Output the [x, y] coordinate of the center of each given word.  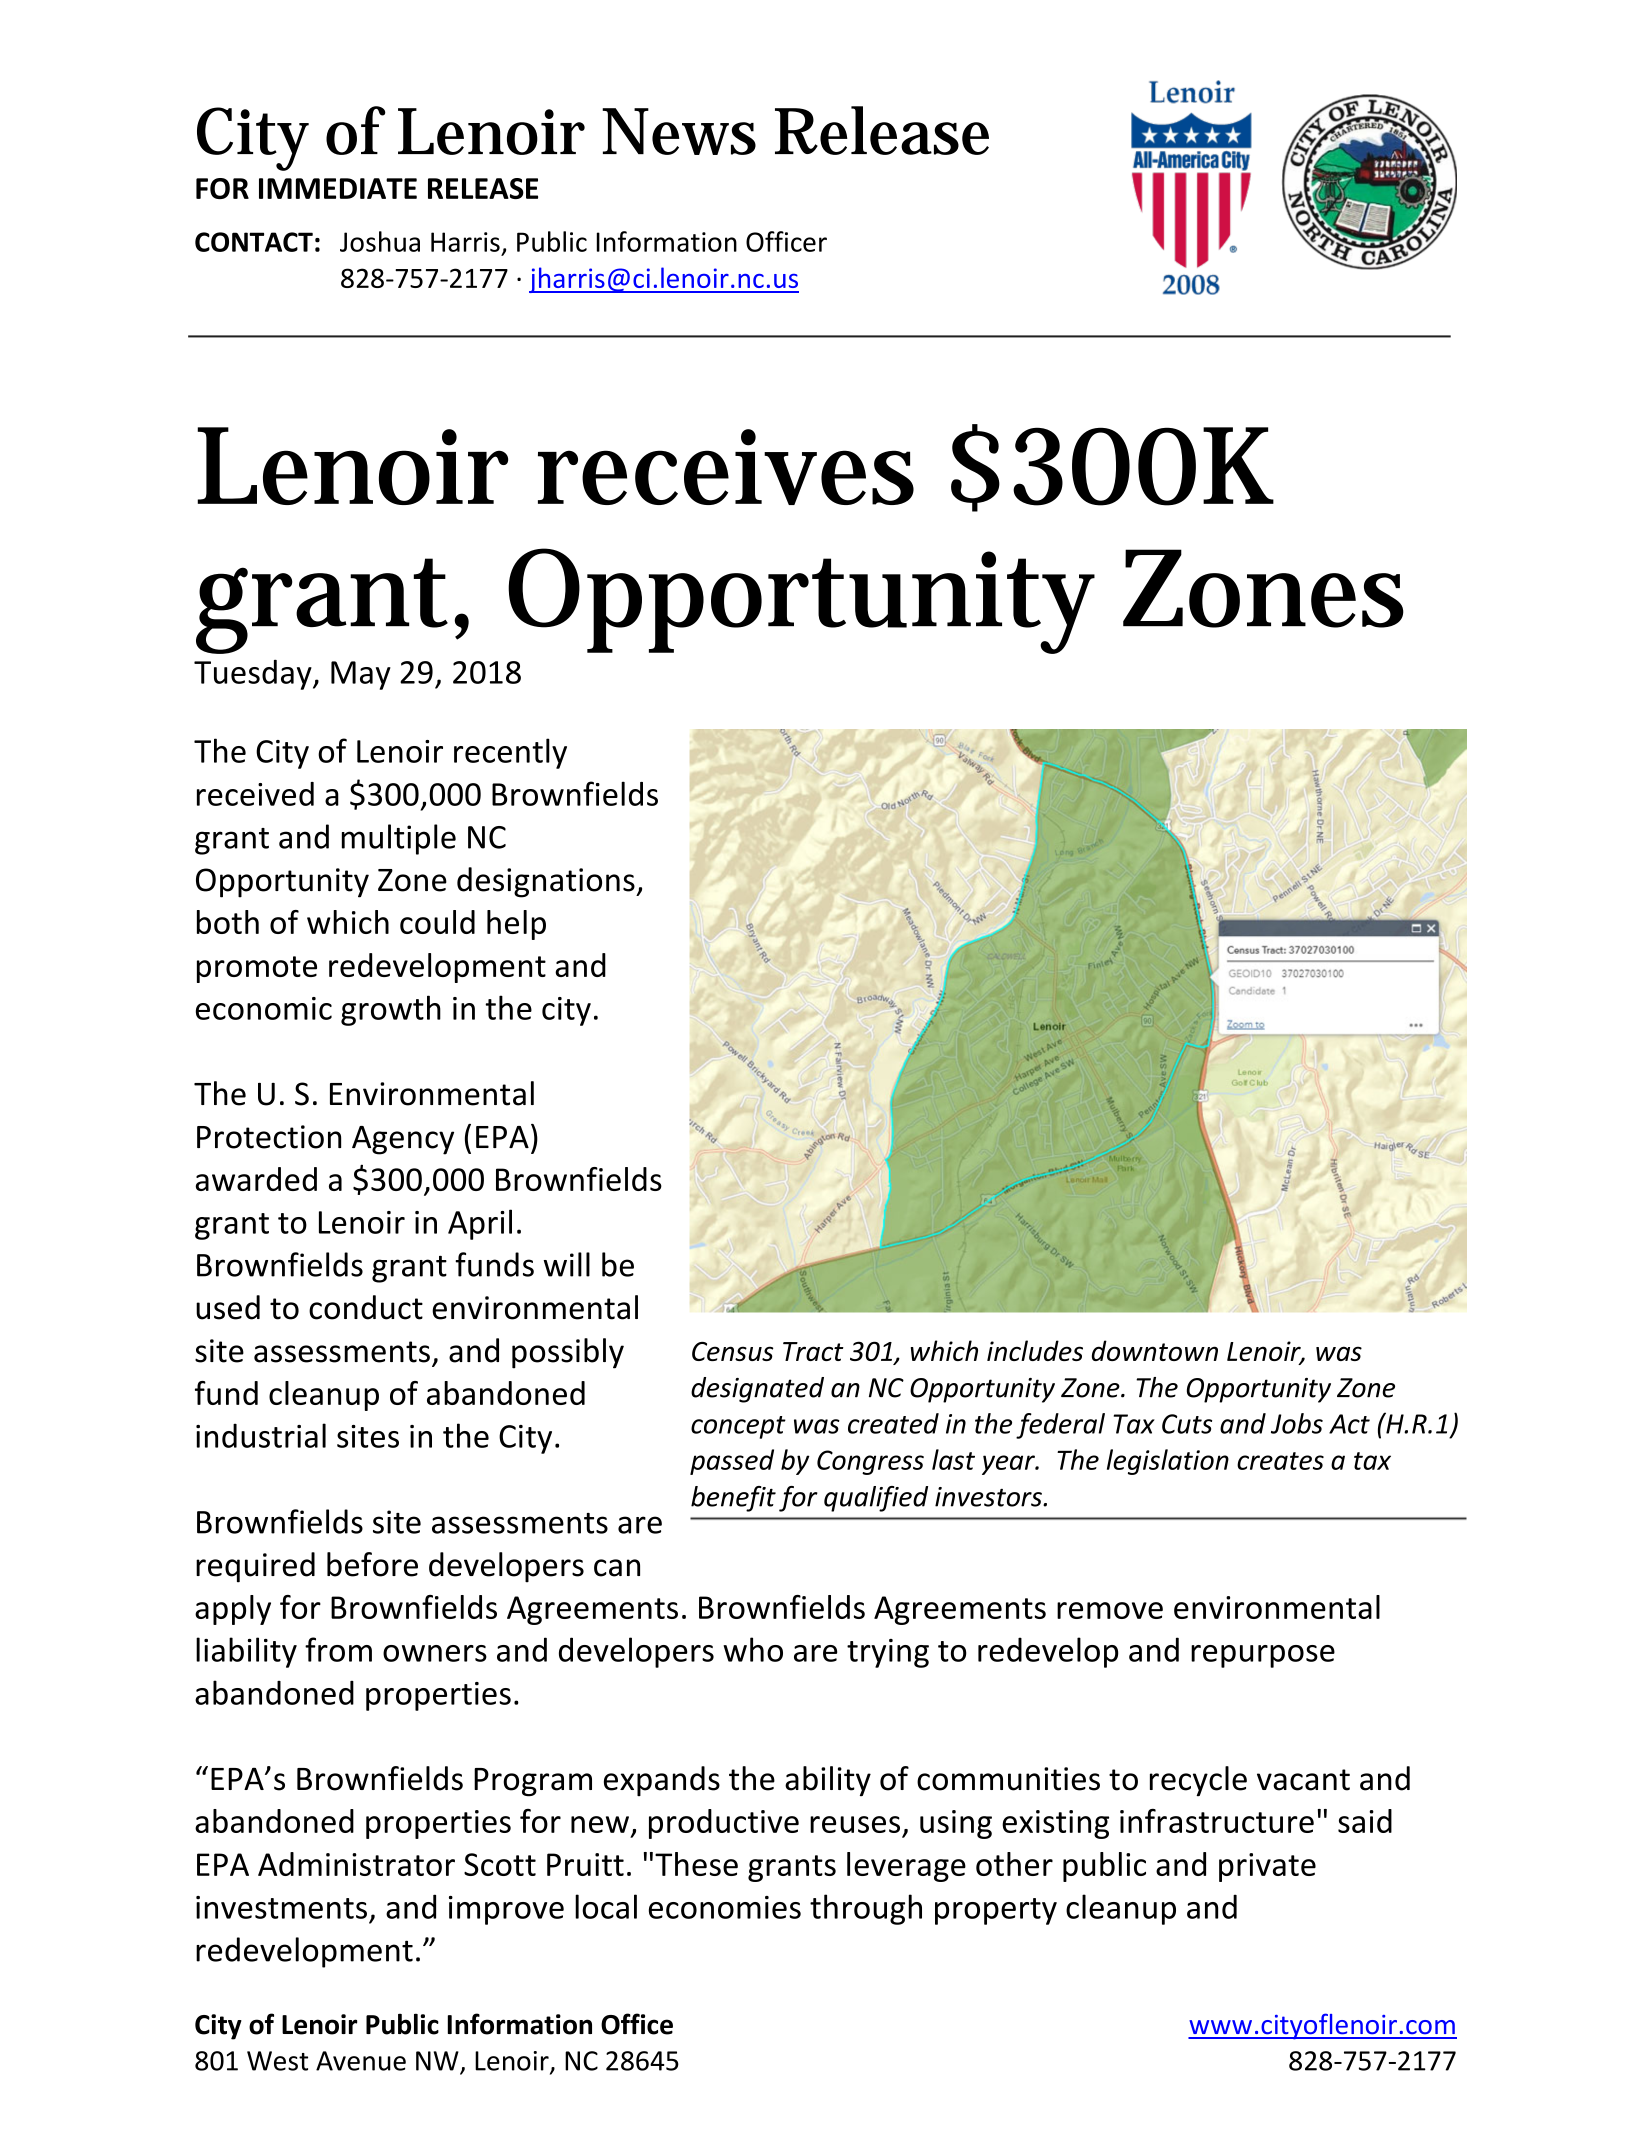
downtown [1155, 1350]
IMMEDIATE [338, 188]
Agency [403, 1140]
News [679, 131]
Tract [813, 1351]
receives [726, 467]
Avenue [361, 2061]
